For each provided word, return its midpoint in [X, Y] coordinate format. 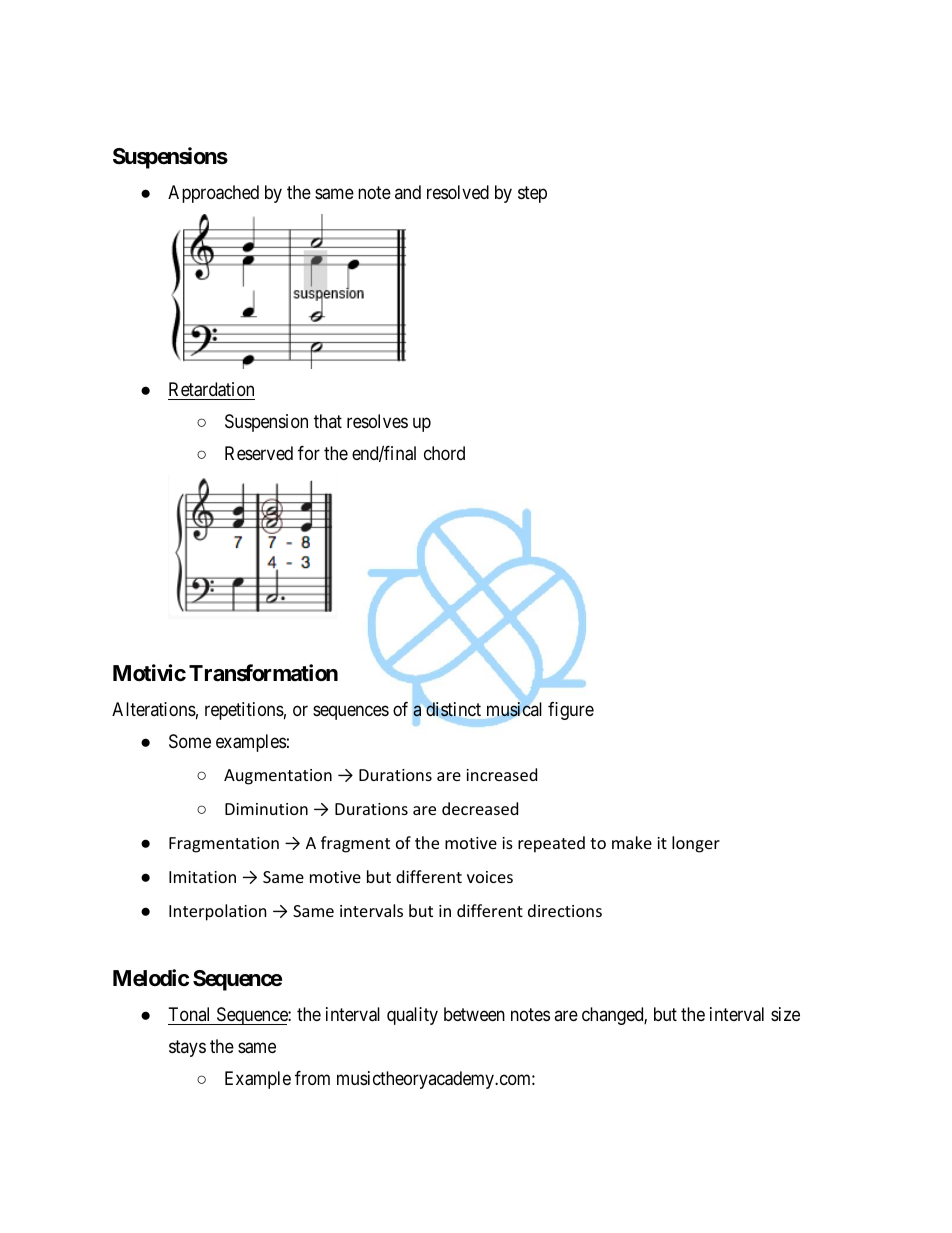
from [312, 1078]
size [785, 1014]
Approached [213, 194]
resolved [458, 192]
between [474, 1014]
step [532, 194]
